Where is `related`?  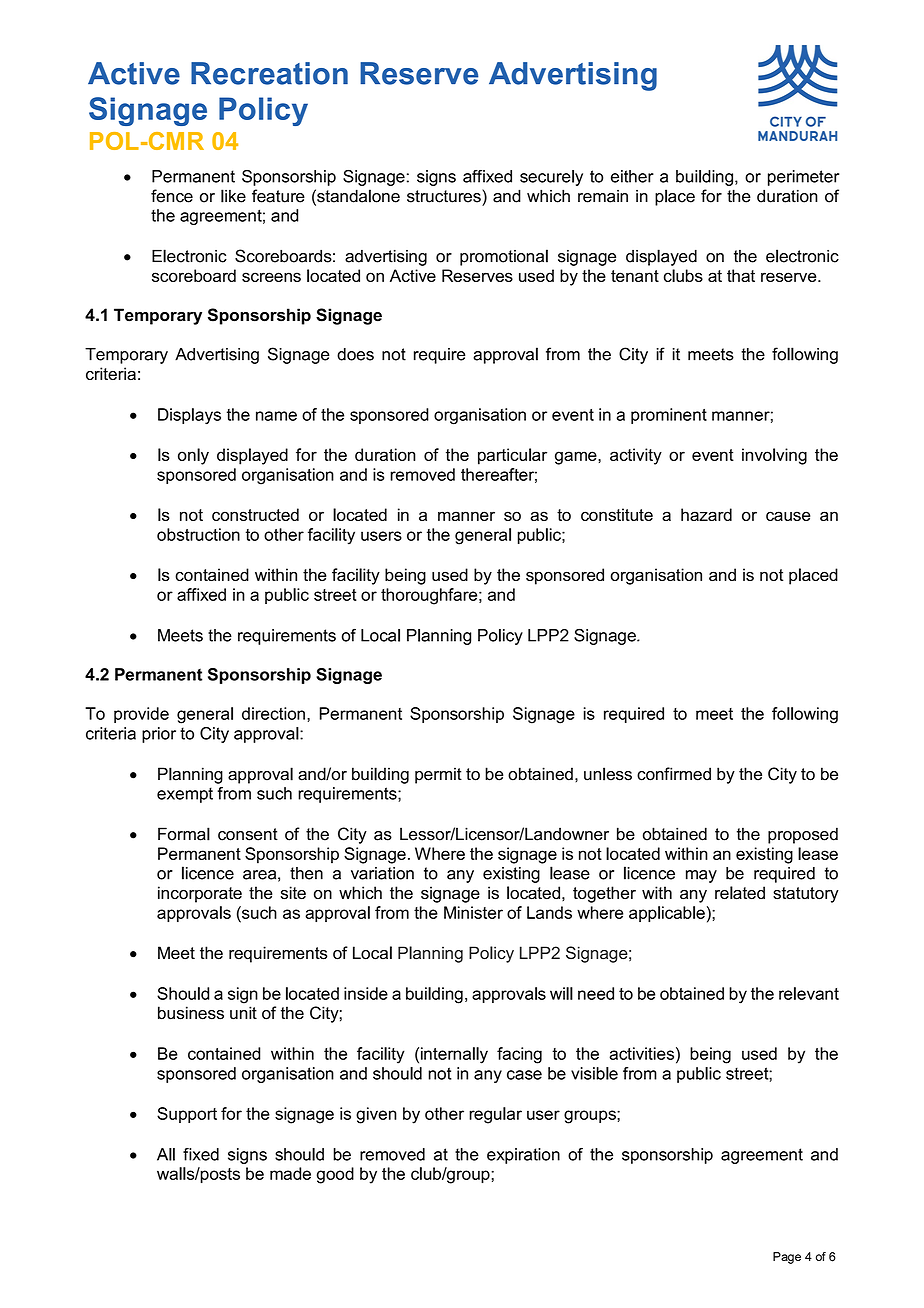 related is located at coordinates (740, 893).
